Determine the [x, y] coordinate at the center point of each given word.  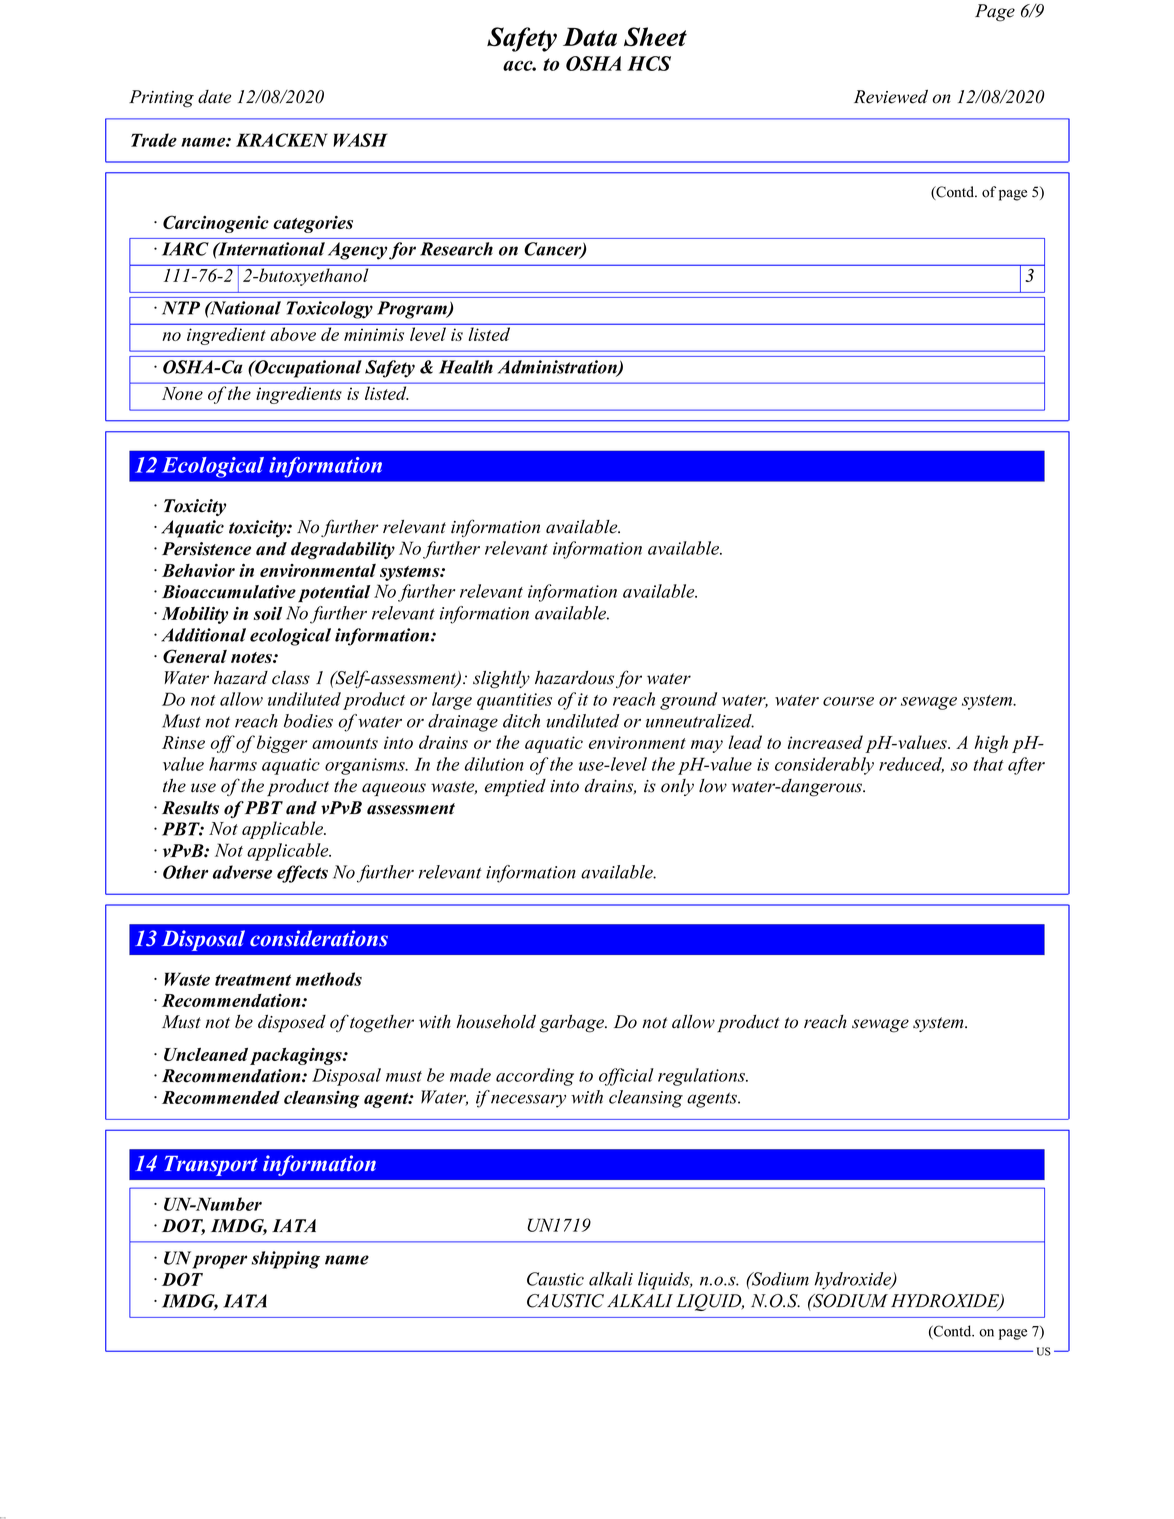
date [214, 97]
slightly [501, 680]
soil [267, 613]
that [988, 764]
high [991, 744]
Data [590, 36]
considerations [319, 938]
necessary [528, 1101]
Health [466, 367]
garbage [573, 1024]
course [848, 701]
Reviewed [891, 97]
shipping [286, 1260]
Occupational [307, 369]
